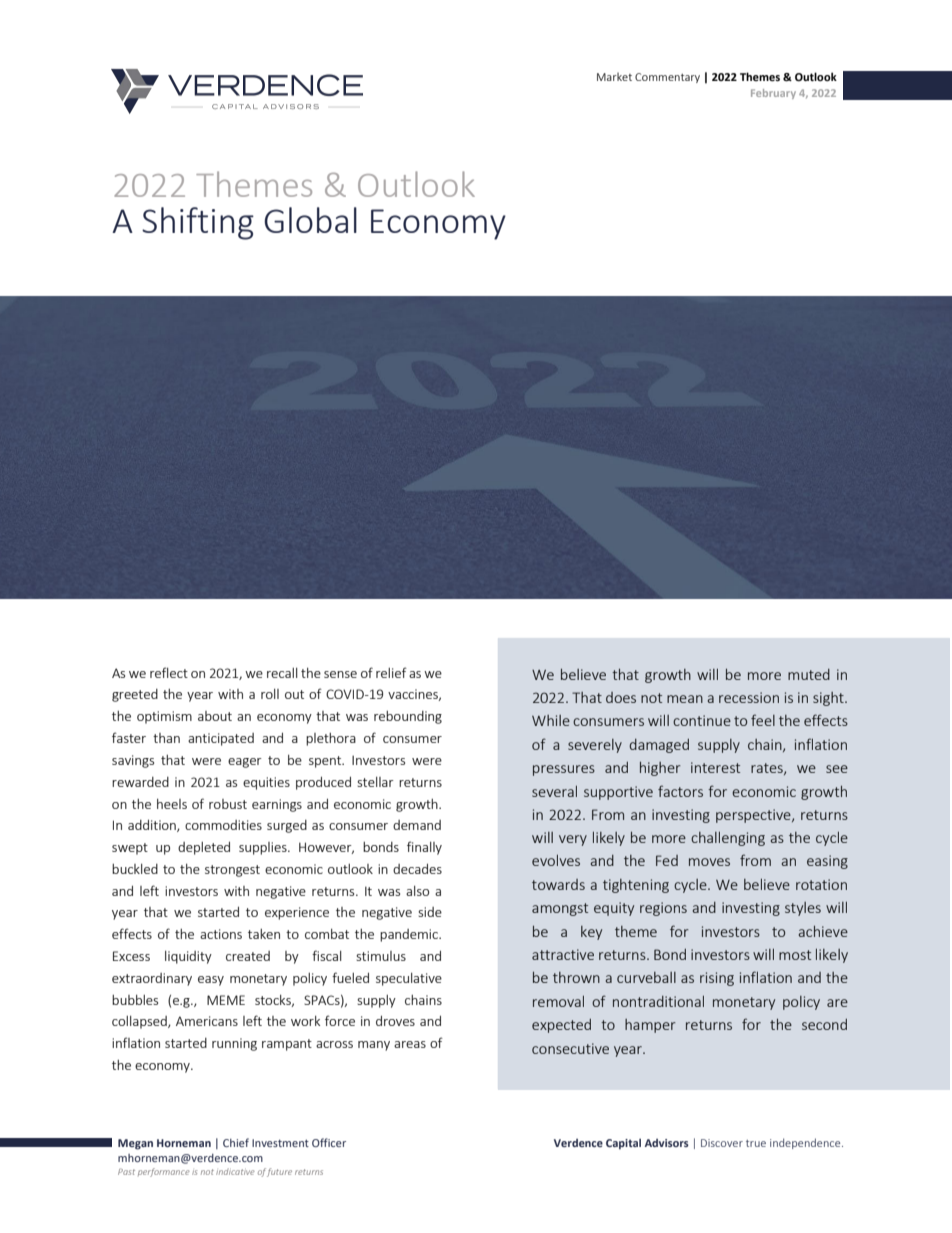 This image has height=1233, width=952. Describe the element at coordinates (709, 862) in the image. I see `moves` at that location.
